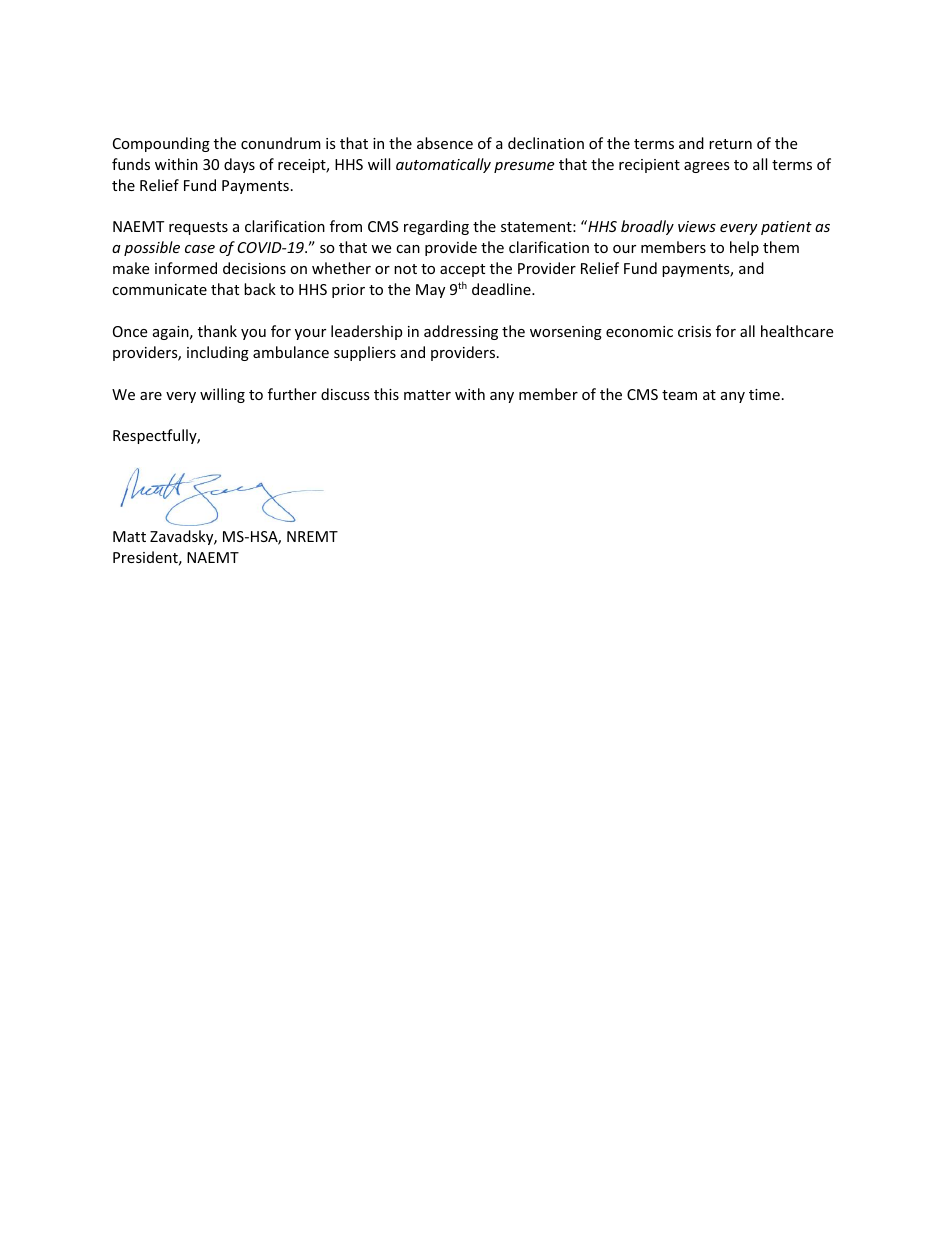  Describe the element at coordinates (730, 144) in the screenshot. I see `return` at that location.
